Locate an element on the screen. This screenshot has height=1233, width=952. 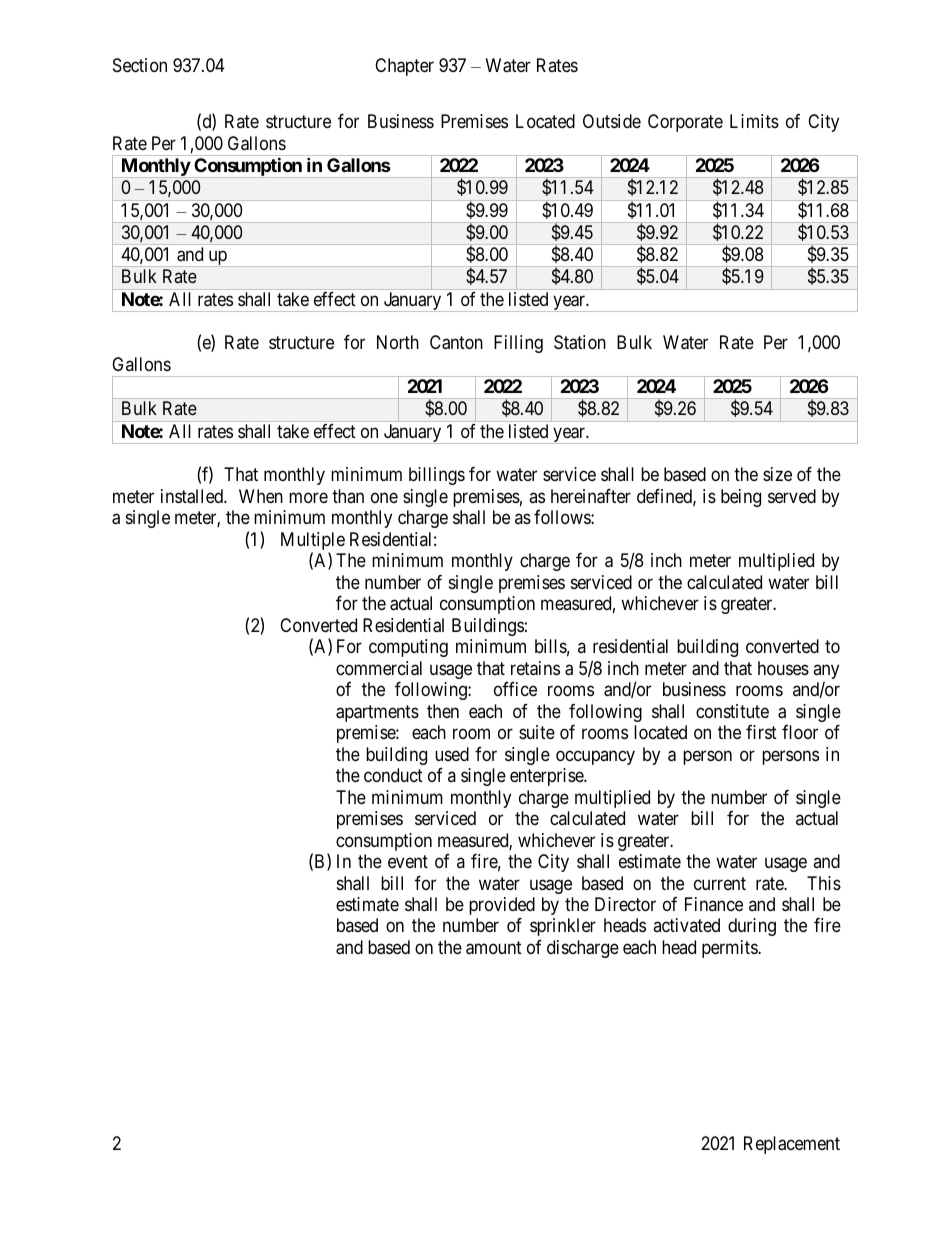
North is located at coordinates (398, 342).
